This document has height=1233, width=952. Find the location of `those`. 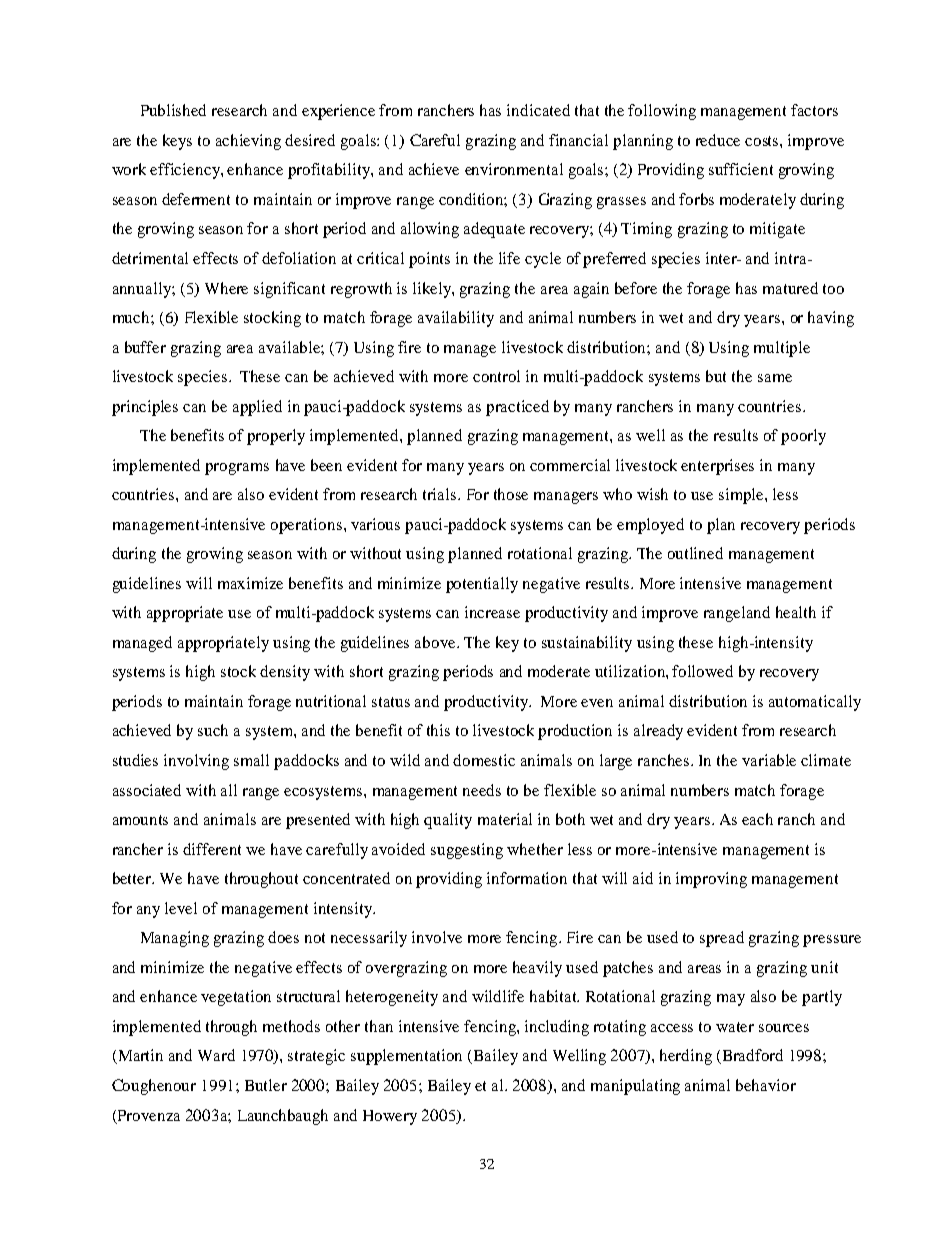

those is located at coordinates (511, 494).
